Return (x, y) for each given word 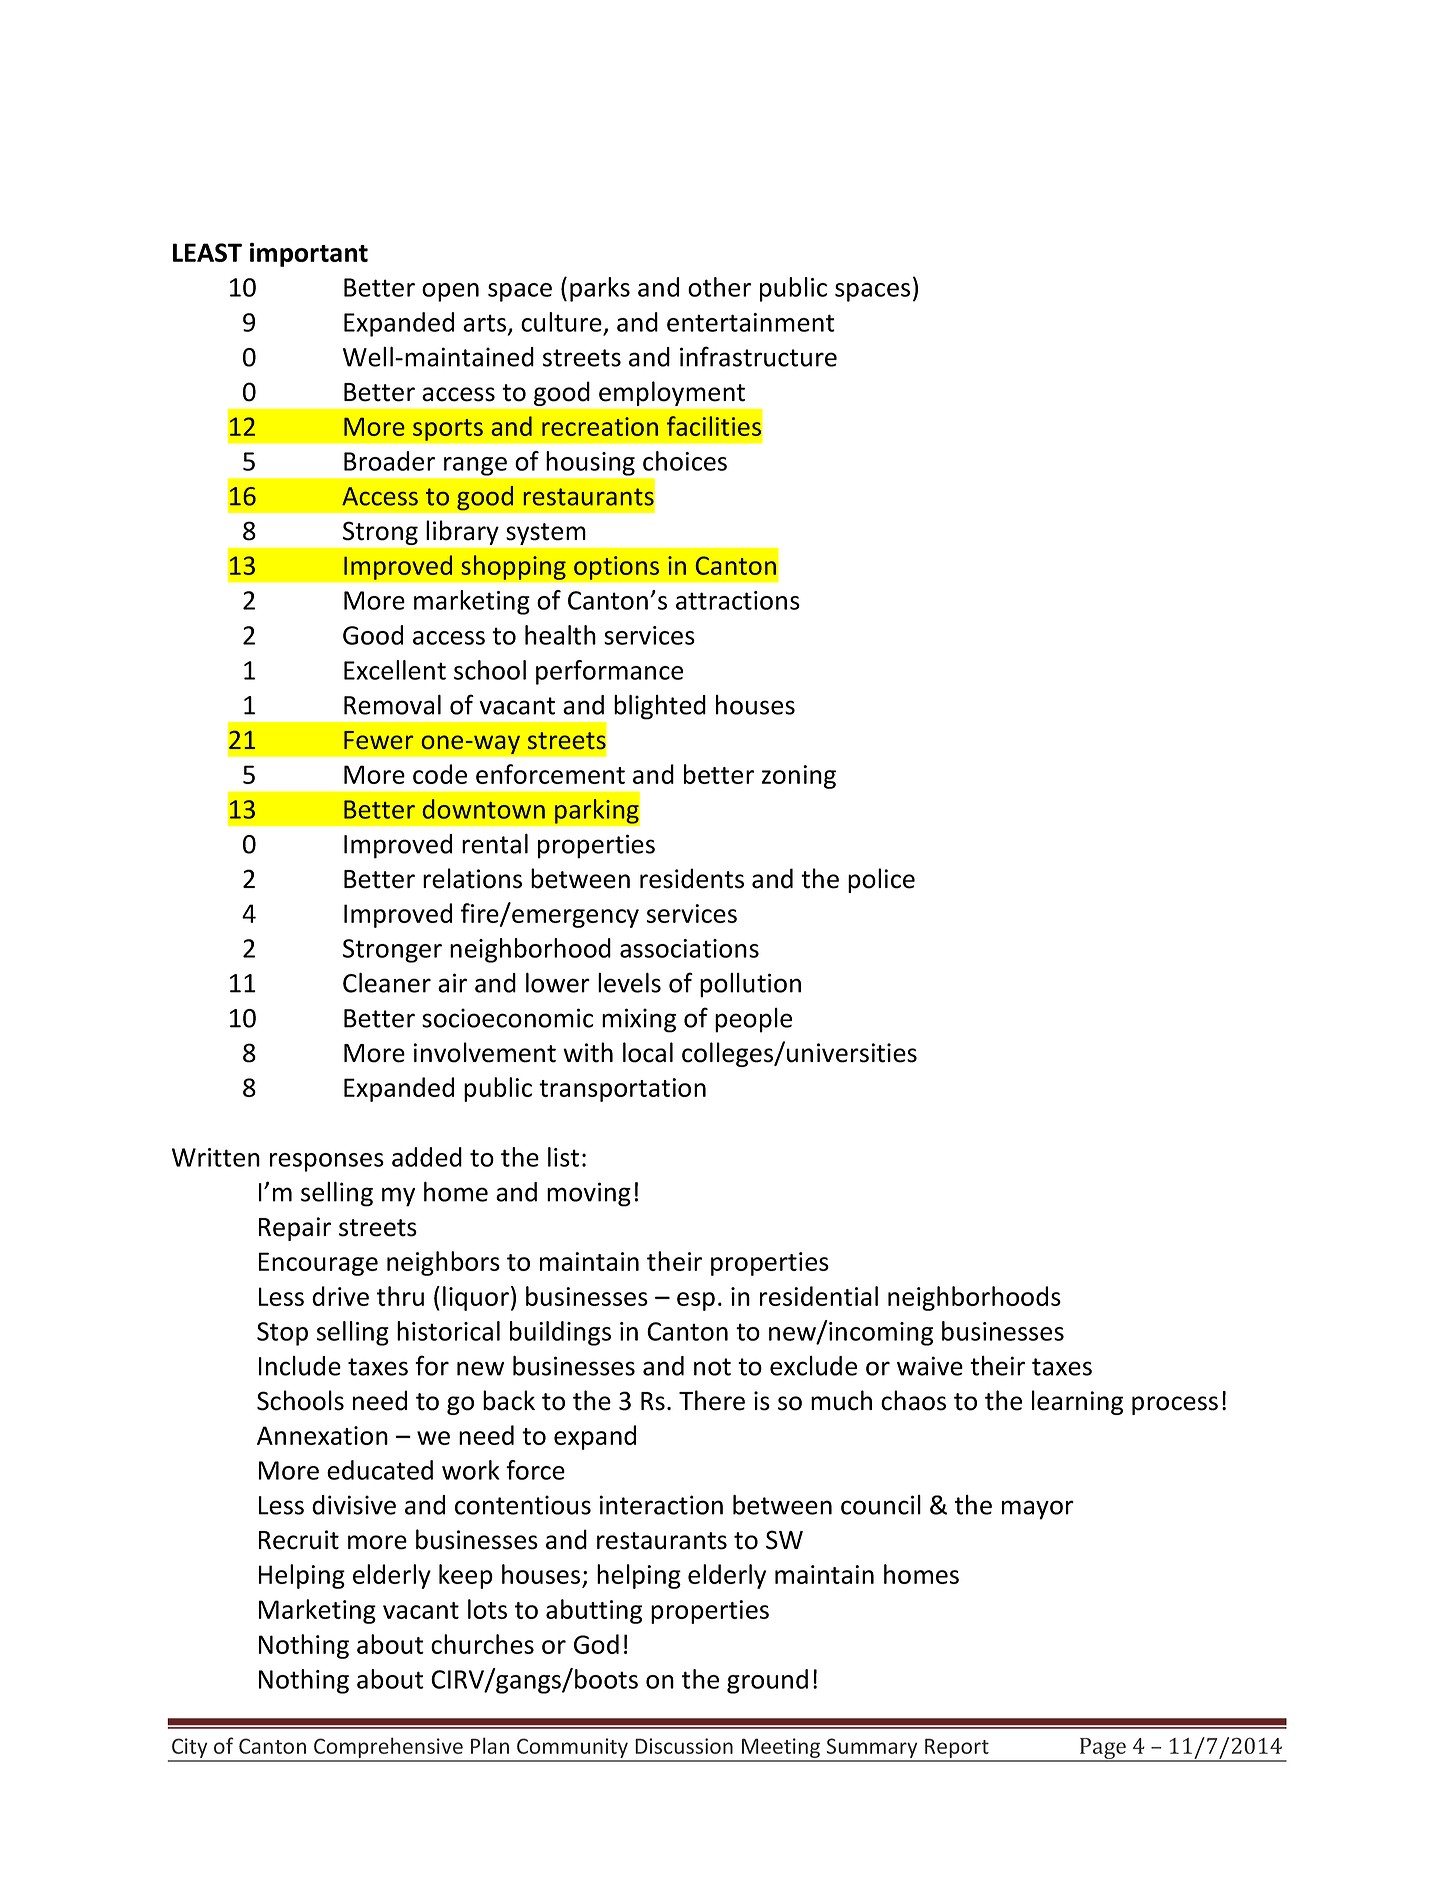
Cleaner (387, 982)
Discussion (684, 1746)
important (309, 255)
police (881, 880)
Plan (490, 1745)
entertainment (751, 322)
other (719, 287)
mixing (639, 1020)
